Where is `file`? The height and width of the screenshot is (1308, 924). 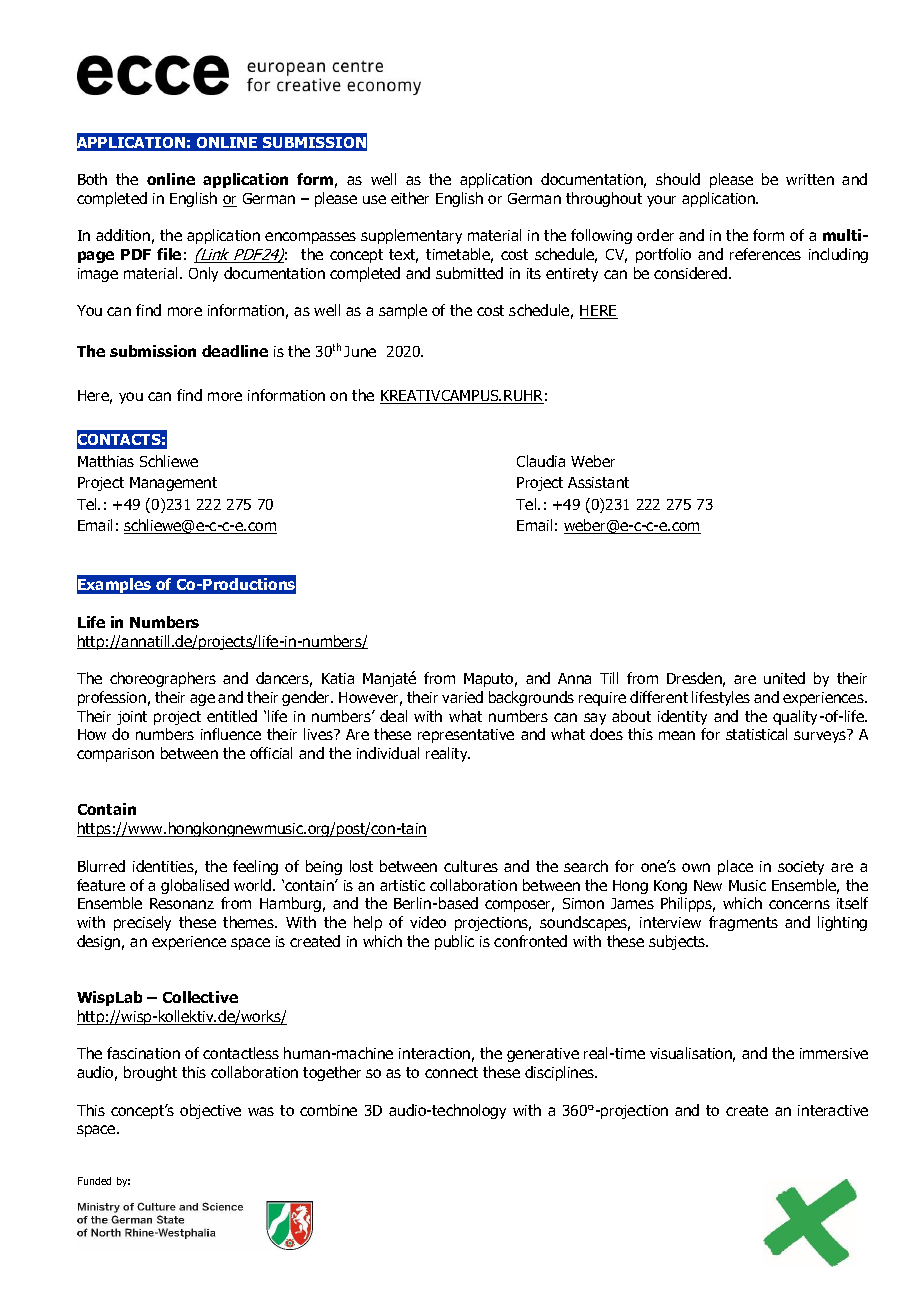 file is located at coordinates (169, 254).
